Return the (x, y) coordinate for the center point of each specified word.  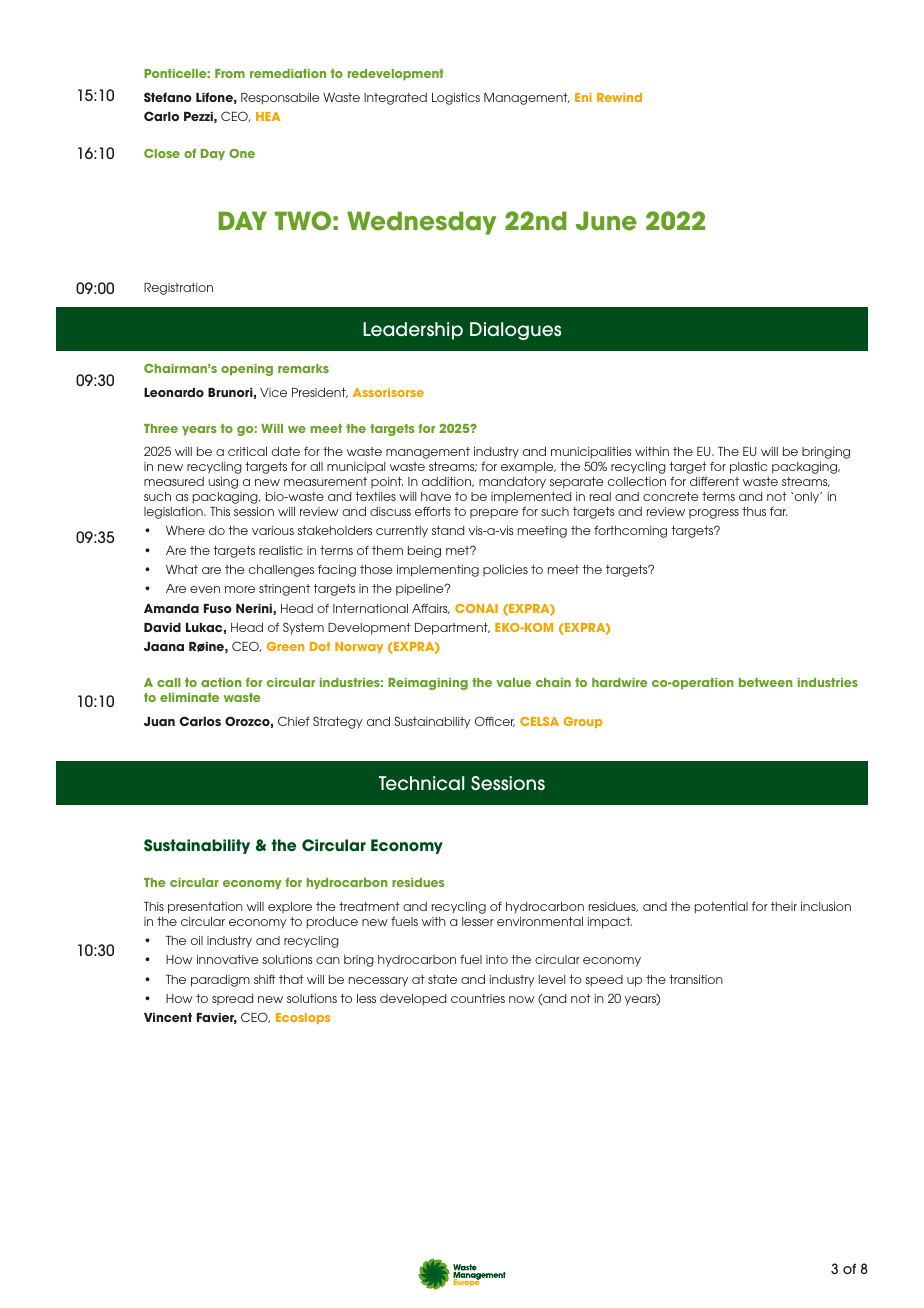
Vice (273, 392)
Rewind (619, 97)
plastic (748, 468)
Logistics (456, 99)
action (221, 682)
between (766, 682)
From (230, 73)
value (513, 682)
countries (478, 998)
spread (232, 999)
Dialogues (515, 331)
